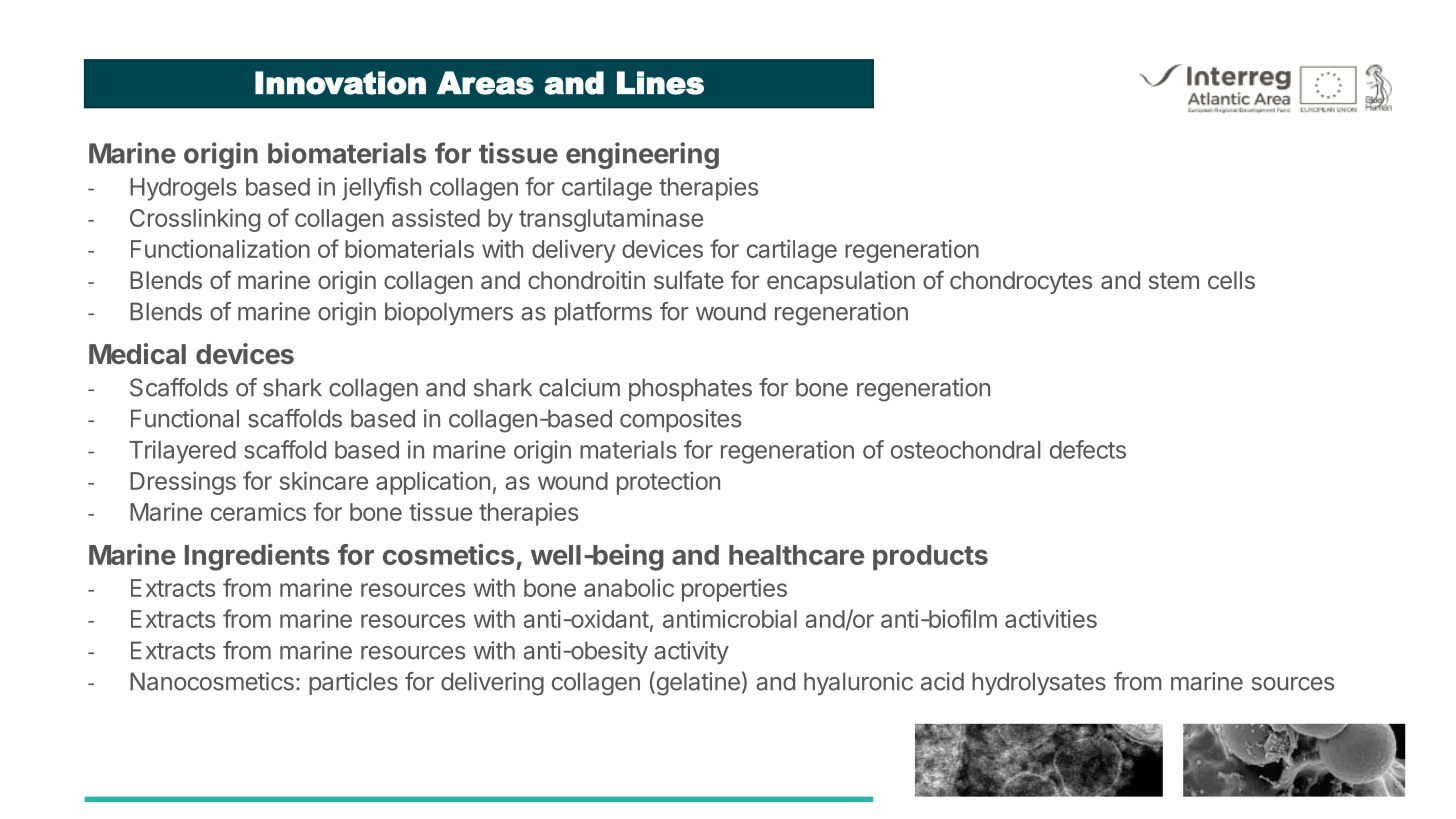 The image size is (1456, 819). I want to click on Lines, so click(660, 83).
